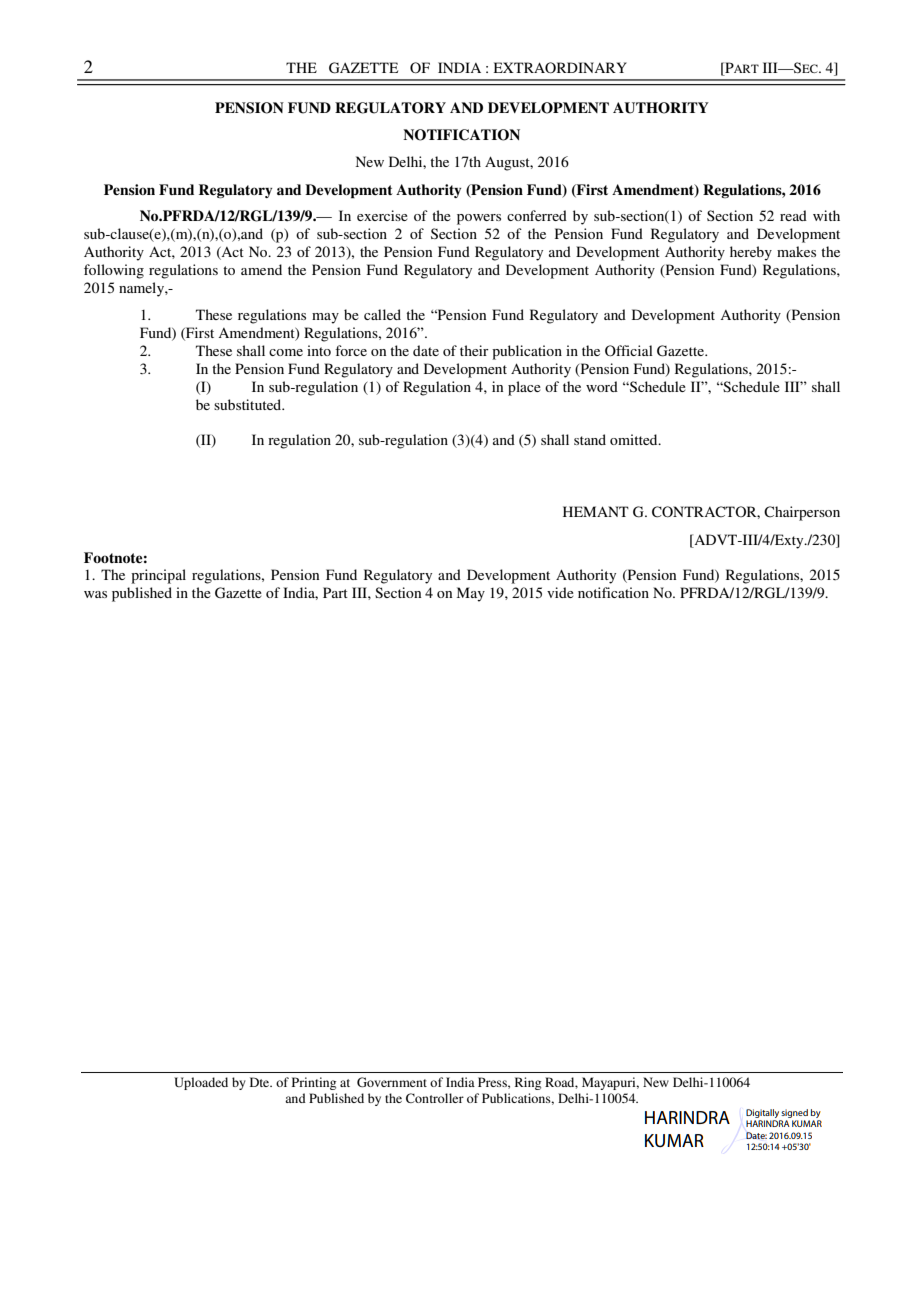 The height and width of the image is (1308, 924). I want to click on EXTRAORDINARY, so click(560, 68).
